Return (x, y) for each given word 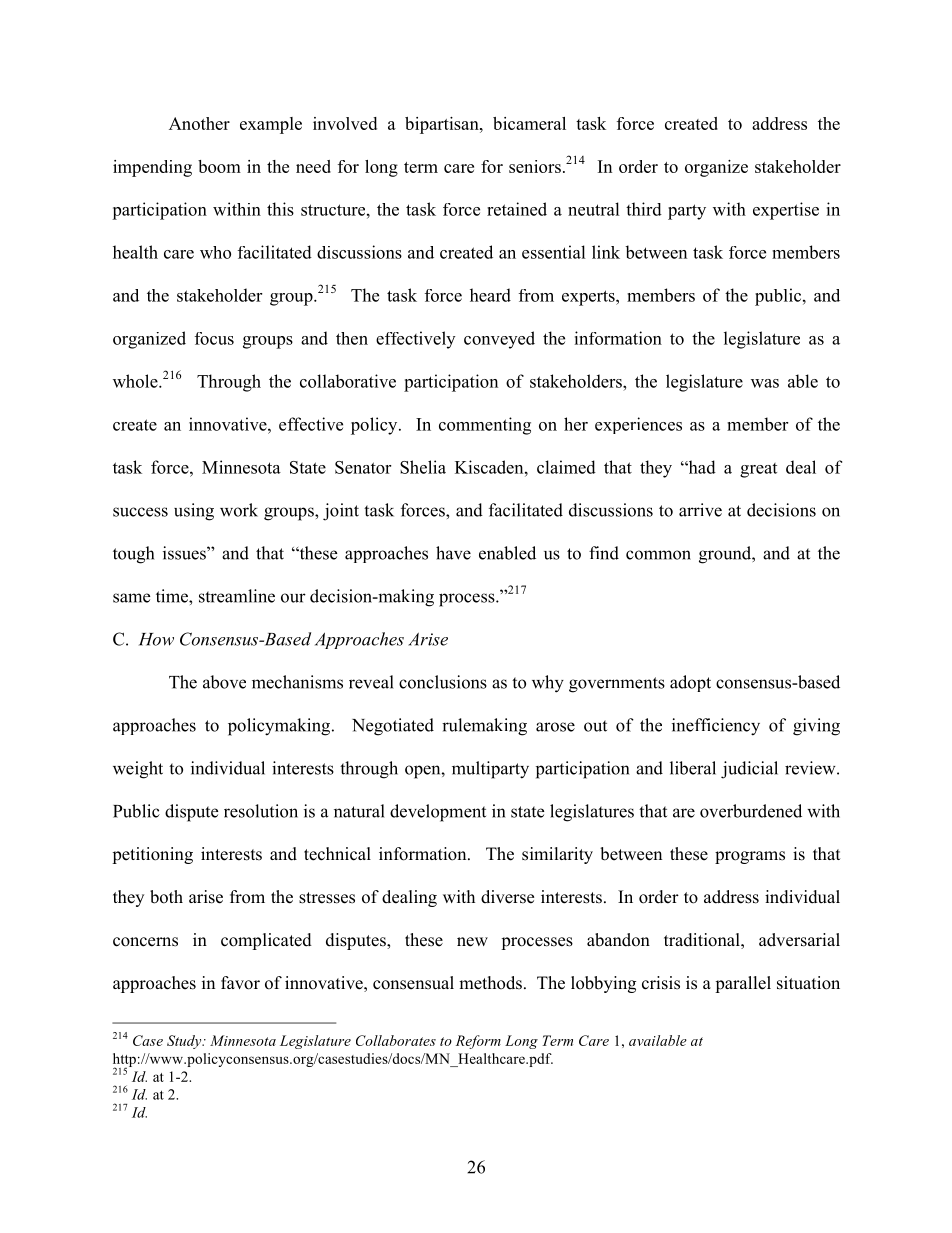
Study (185, 1042)
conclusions (443, 682)
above (224, 682)
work (239, 510)
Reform (478, 1042)
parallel (743, 984)
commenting (485, 426)
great (758, 470)
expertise (786, 211)
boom (219, 166)
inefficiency (716, 727)
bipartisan (443, 125)
